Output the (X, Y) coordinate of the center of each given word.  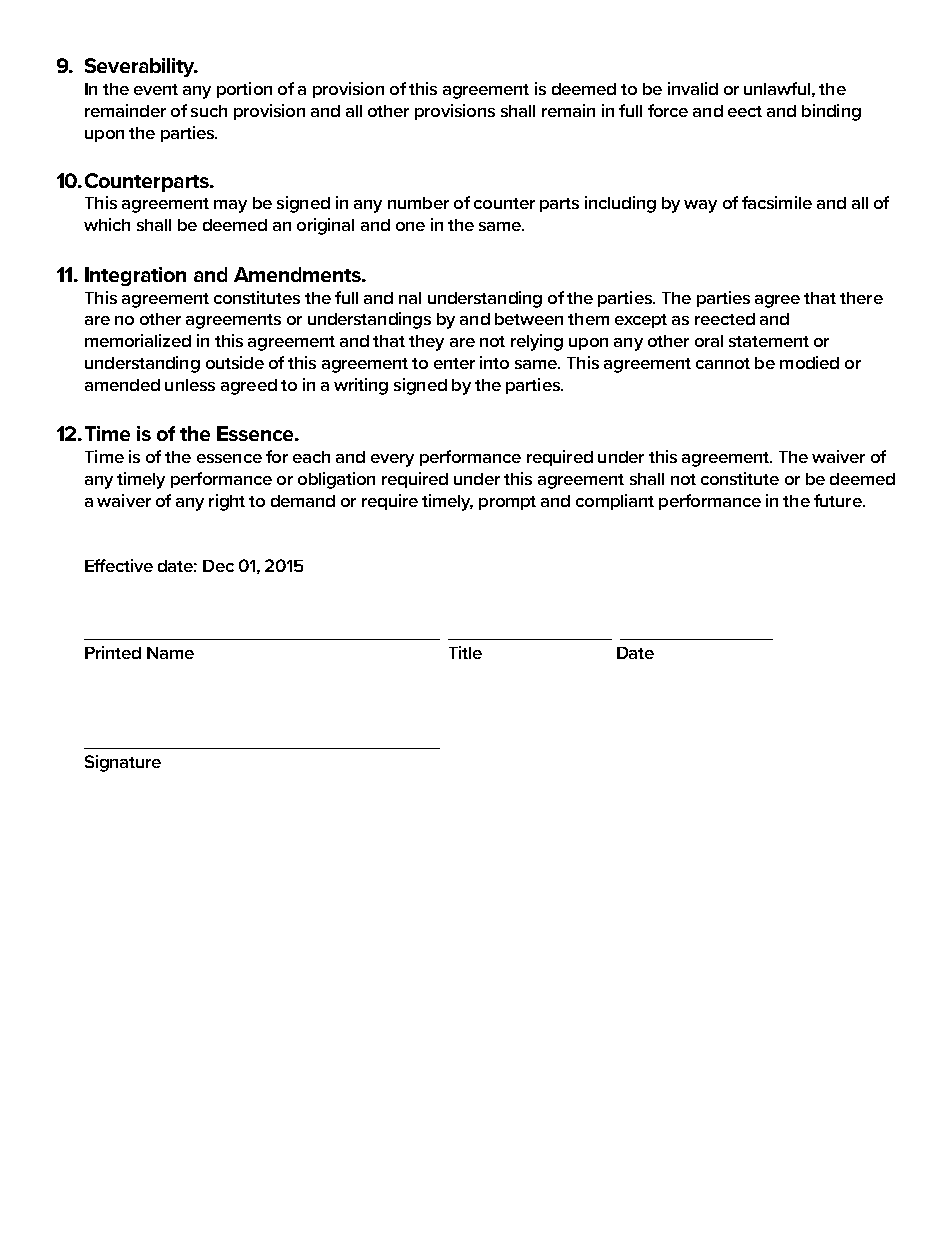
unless (190, 385)
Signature (123, 763)
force (668, 110)
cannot (723, 363)
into (494, 362)
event (156, 89)
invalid (693, 88)
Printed (113, 652)
